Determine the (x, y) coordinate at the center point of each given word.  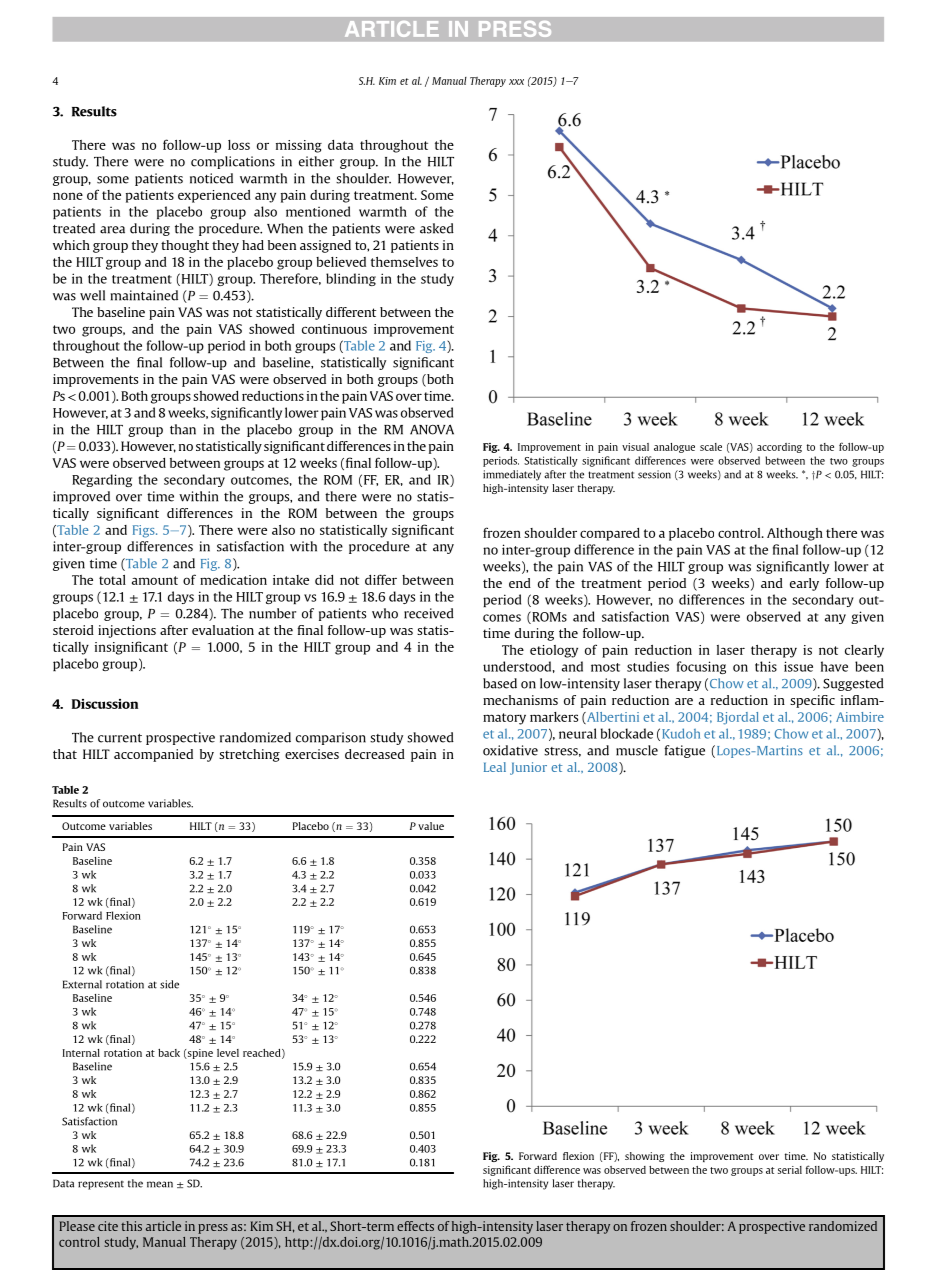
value (431, 826)
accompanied (153, 755)
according (779, 448)
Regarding (102, 480)
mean (160, 1184)
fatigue (684, 751)
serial (790, 1170)
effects (415, 1226)
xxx (516, 82)
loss (239, 145)
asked (437, 228)
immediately (512, 475)
